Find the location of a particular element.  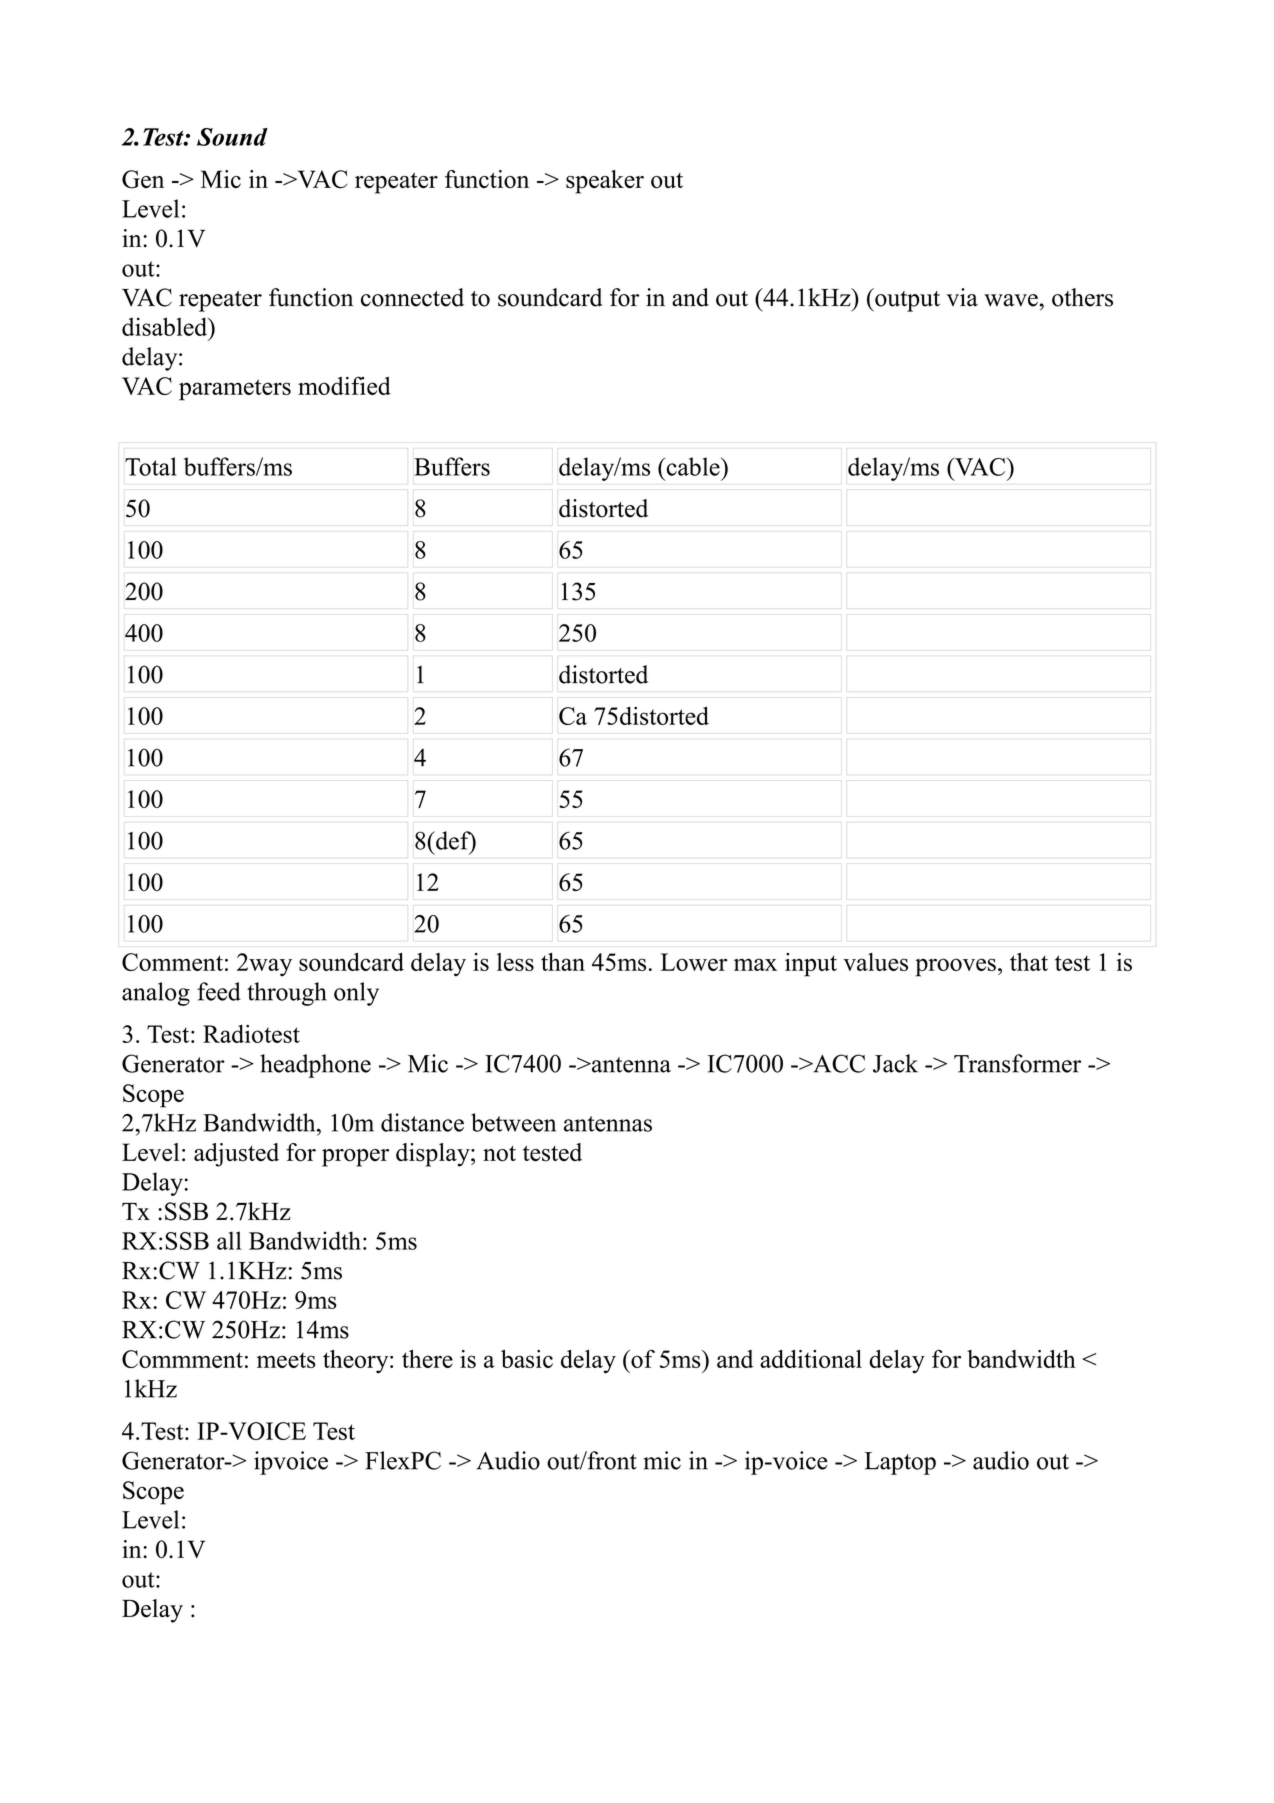

cable is located at coordinates (693, 466).
